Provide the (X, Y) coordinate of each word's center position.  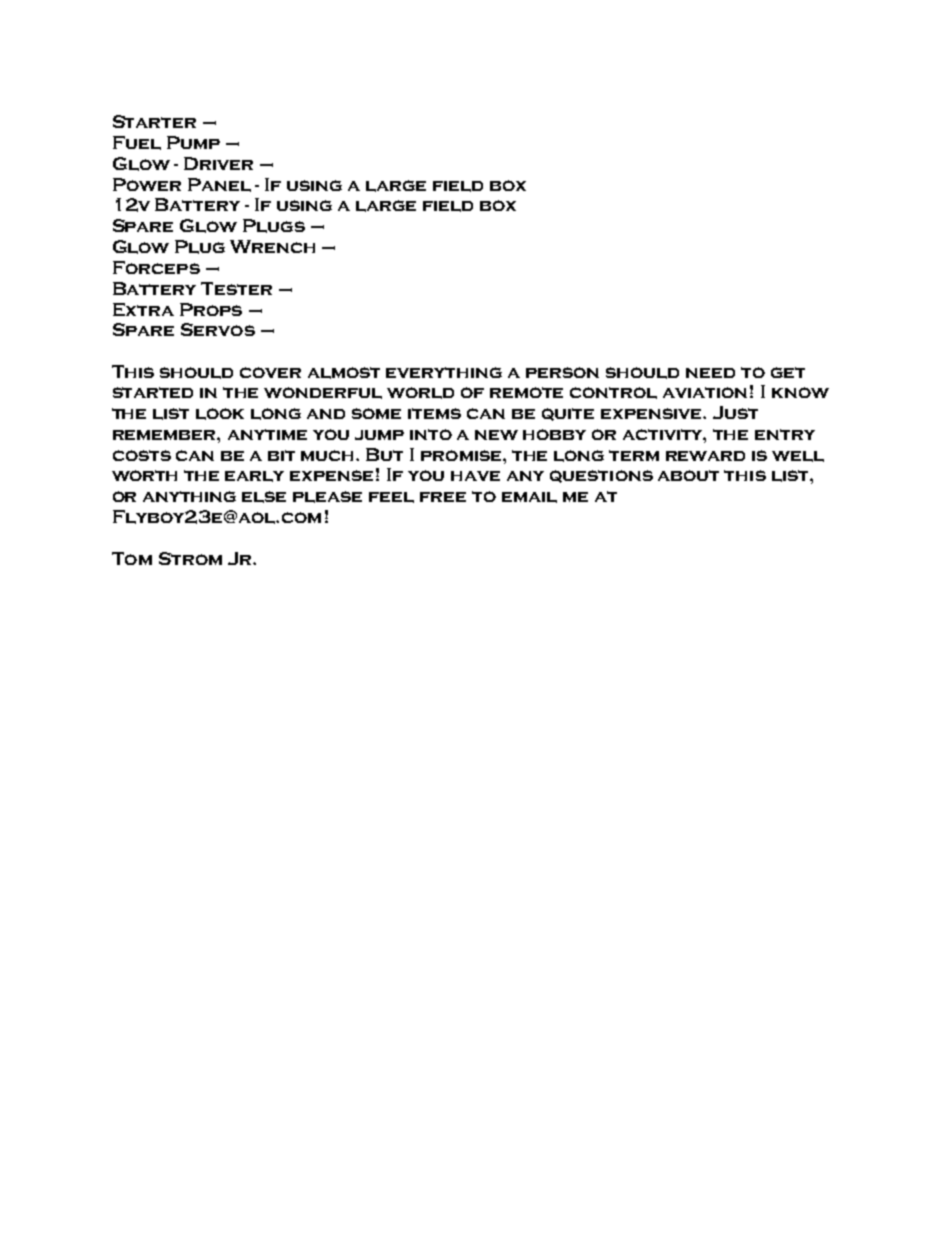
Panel (219, 185)
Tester (236, 288)
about (688, 475)
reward (705, 456)
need (710, 373)
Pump (193, 142)
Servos (218, 329)
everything (444, 372)
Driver (218, 163)
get (788, 372)
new (496, 435)
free (443, 497)
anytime (267, 434)
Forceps (156, 267)
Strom (190, 558)
